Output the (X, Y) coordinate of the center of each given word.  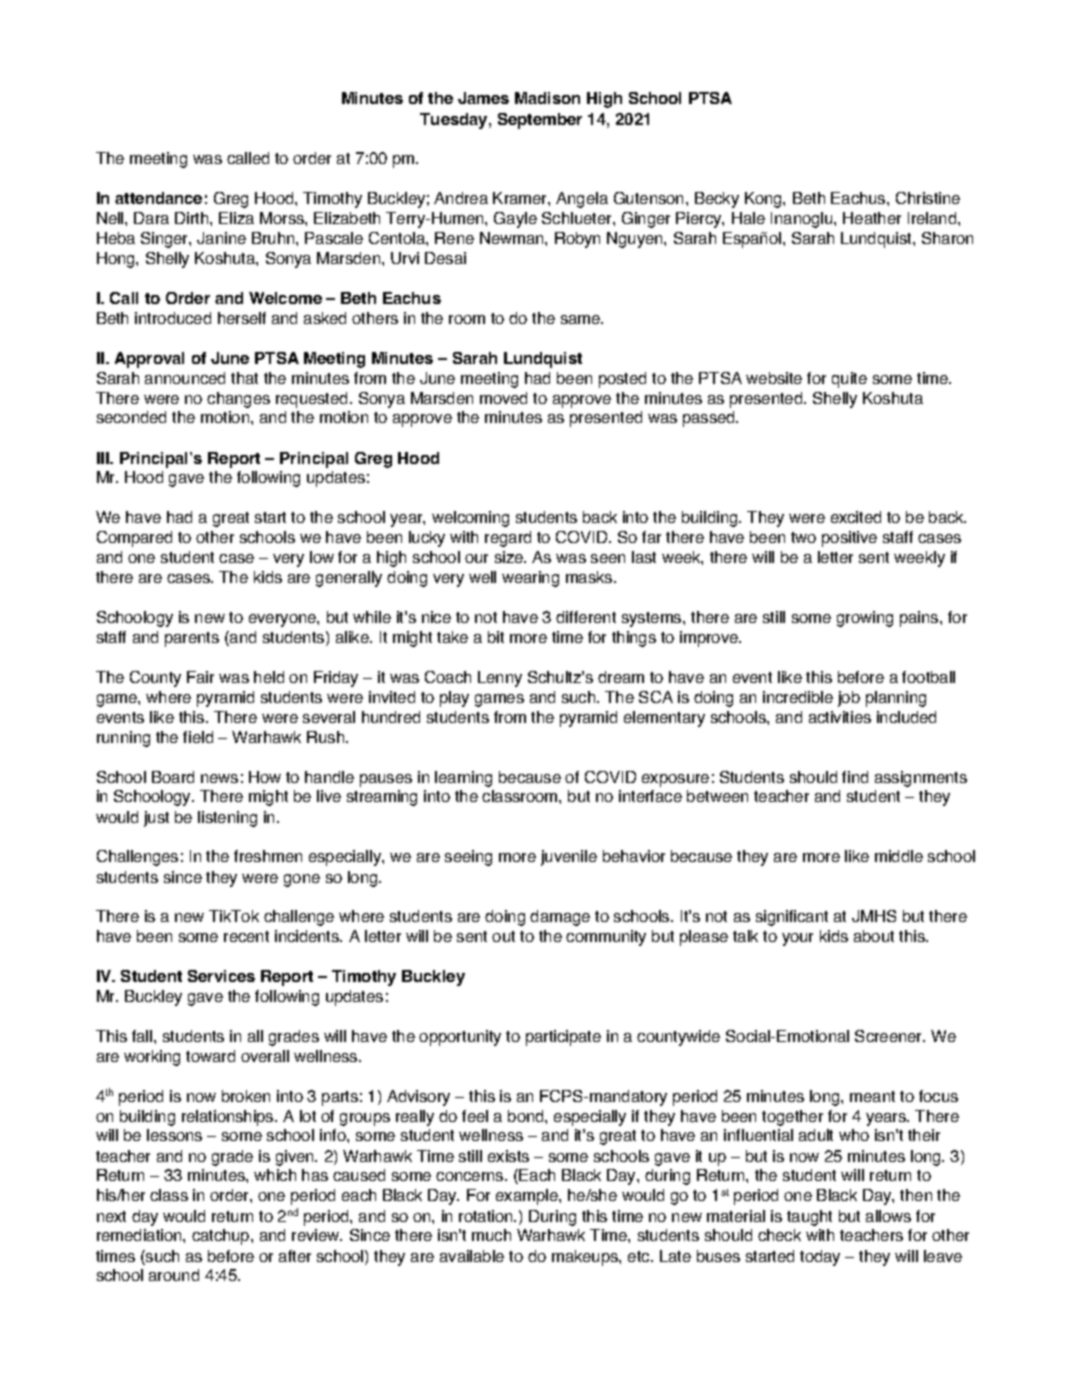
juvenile (569, 858)
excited (856, 517)
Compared (134, 539)
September (540, 121)
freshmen (268, 856)
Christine (928, 198)
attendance (158, 198)
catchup (222, 1237)
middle (899, 856)
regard (508, 539)
